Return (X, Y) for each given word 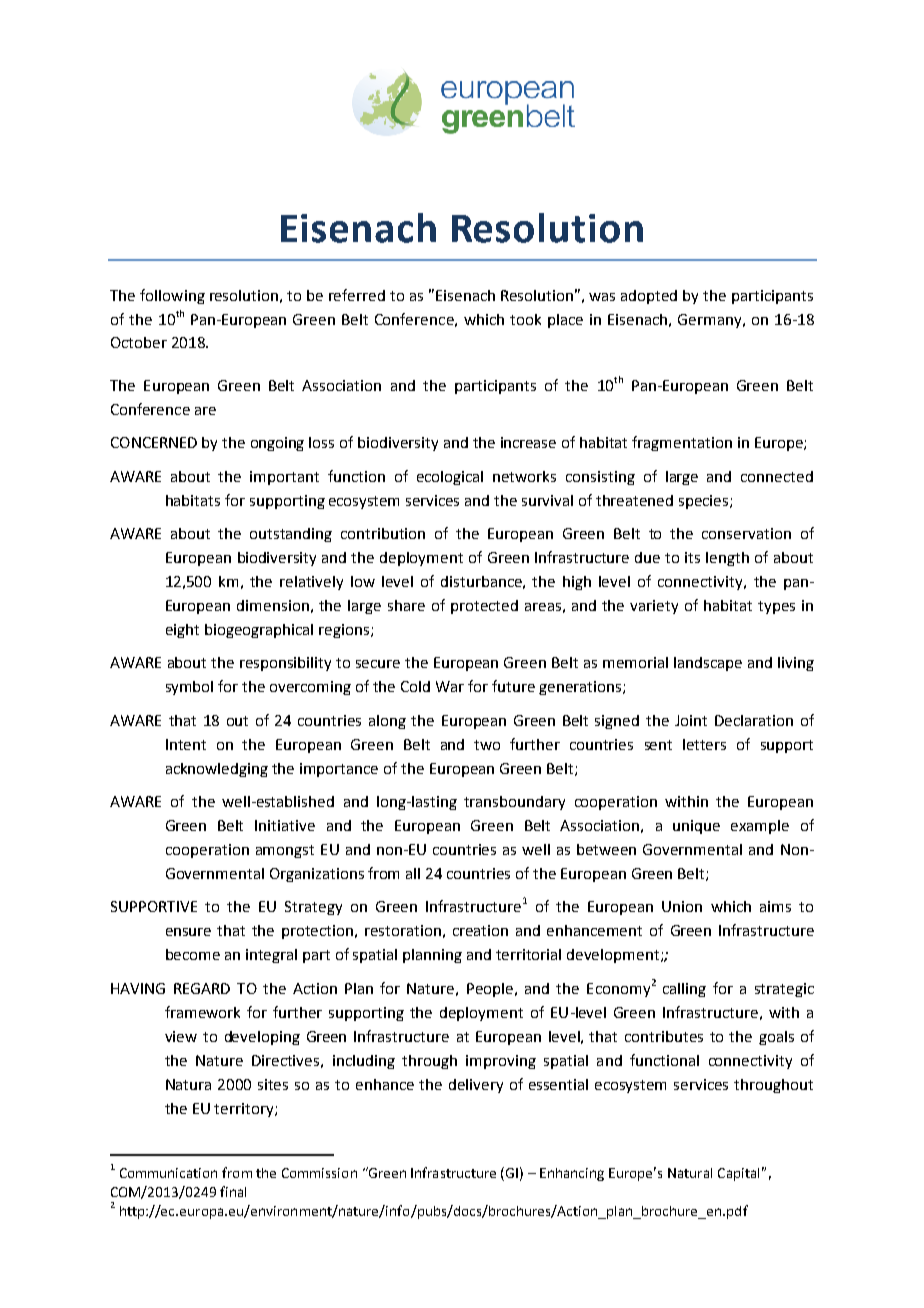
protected (484, 607)
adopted (649, 297)
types (776, 607)
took (525, 319)
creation (480, 930)
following (172, 296)
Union (682, 906)
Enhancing (572, 1174)
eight (182, 631)
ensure (188, 932)
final (233, 1191)
